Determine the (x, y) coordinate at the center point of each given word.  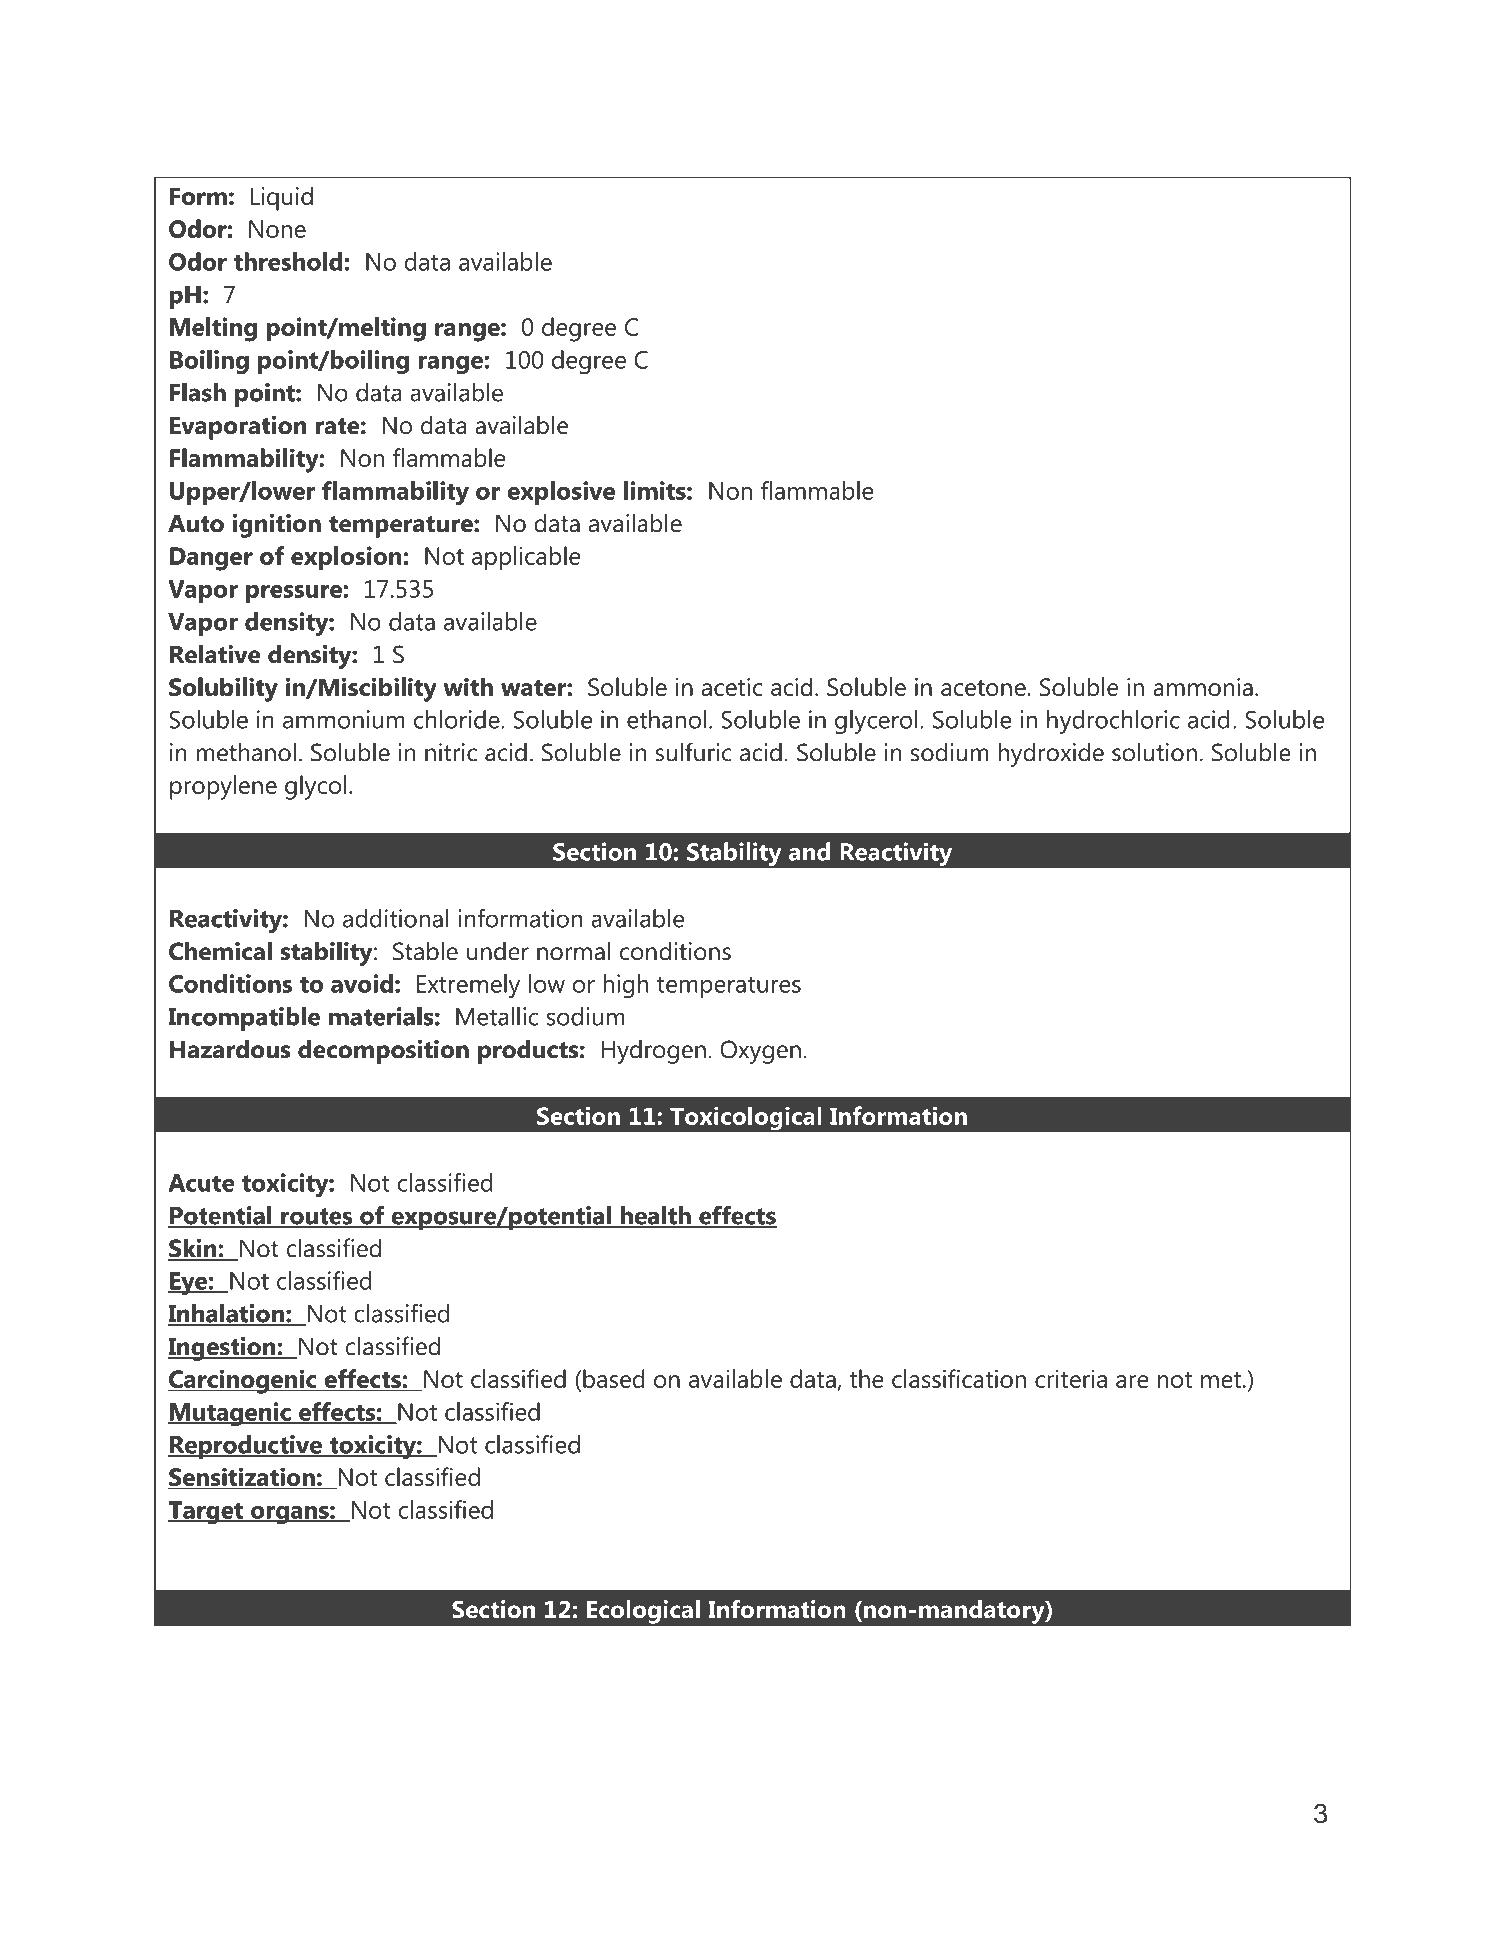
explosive (561, 493)
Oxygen (760, 1052)
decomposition (383, 1052)
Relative (215, 654)
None (277, 229)
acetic (732, 687)
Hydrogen (654, 1052)
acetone (984, 688)
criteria (1071, 1379)
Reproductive (246, 1447)
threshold (288, 261)
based (613, 1378)
